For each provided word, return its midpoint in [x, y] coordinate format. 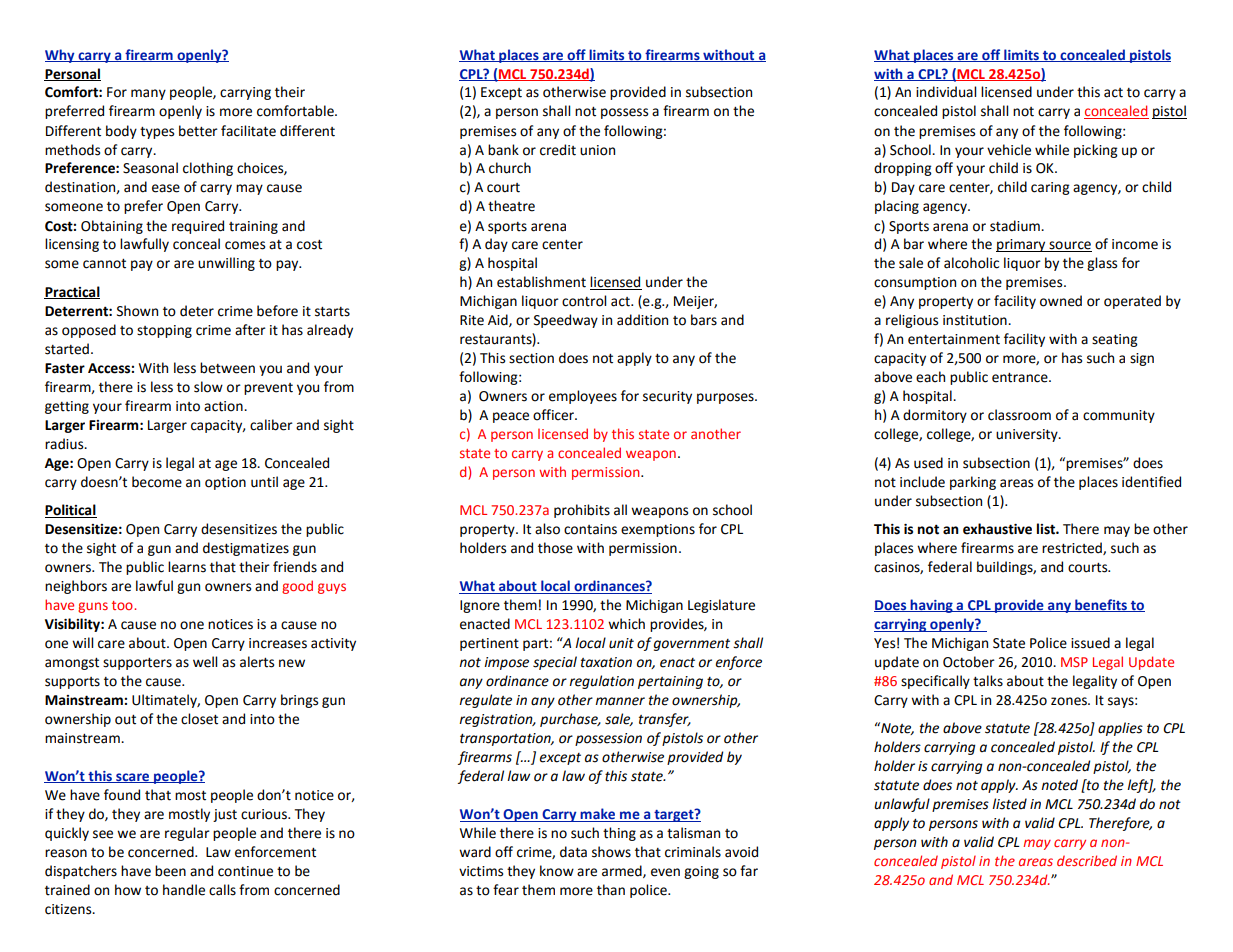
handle [184, 890]
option [225, 483]
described [1087, 860]
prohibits [582, 511]
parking [973, 483]
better [198, 131]
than [611, 890]
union [597, 150]
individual [946, 92]
